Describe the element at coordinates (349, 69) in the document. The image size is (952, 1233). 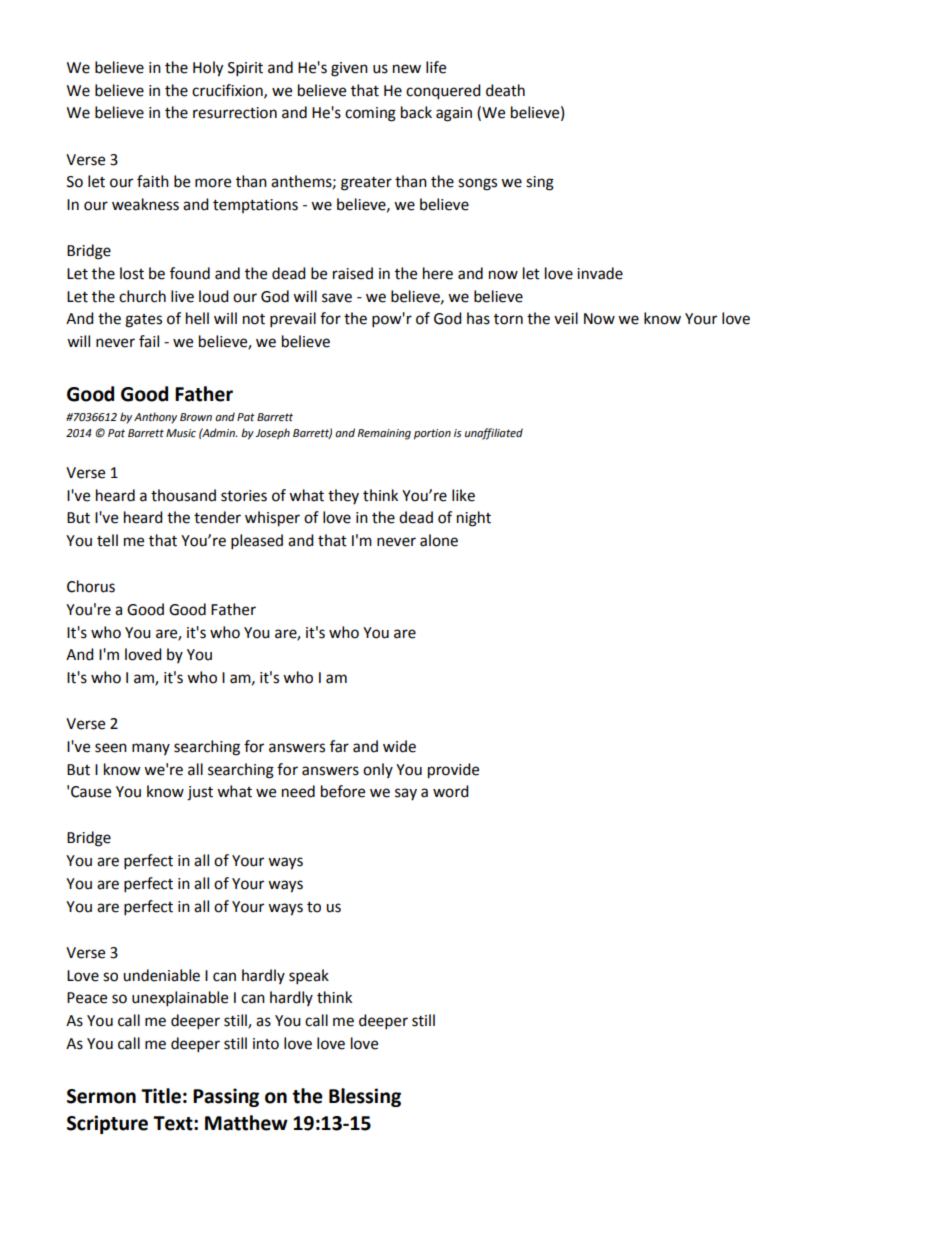
I see `given` at that location.
